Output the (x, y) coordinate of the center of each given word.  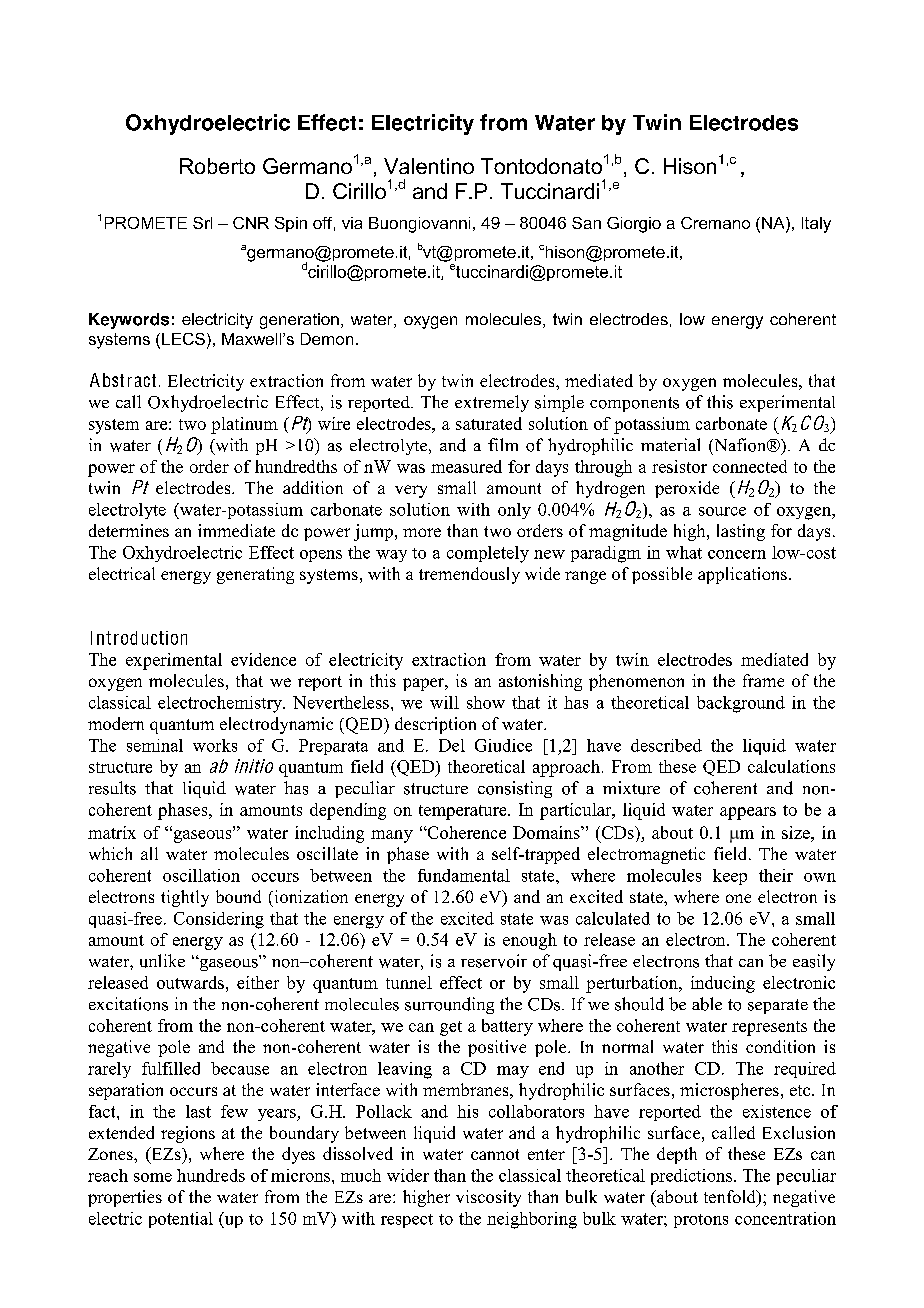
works (215, 745)
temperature (464, 812)
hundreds (211, 1175)
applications (742, 575)
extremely (492, 403)
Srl (202, 223)
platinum (244, 425)
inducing (723, 984)
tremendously (469, 575)
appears (748, 813)
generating (255, 575)
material (670, 444)
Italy (816, 225)
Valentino (429, 166)
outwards (190, 982)
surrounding (449, 1005)
